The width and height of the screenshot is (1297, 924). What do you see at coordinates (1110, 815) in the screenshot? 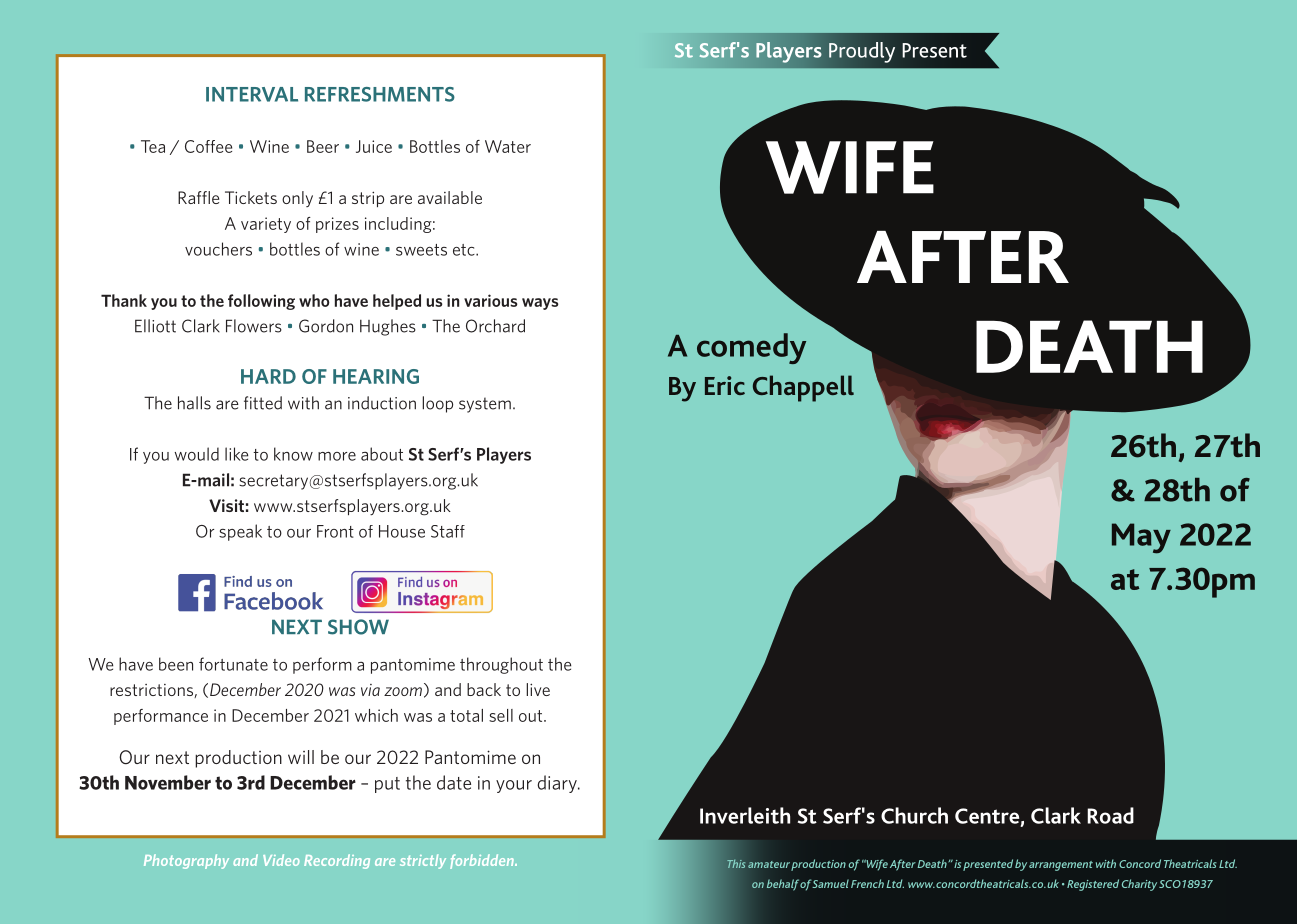
I see `Road` at bounding box center [1110, 815].
